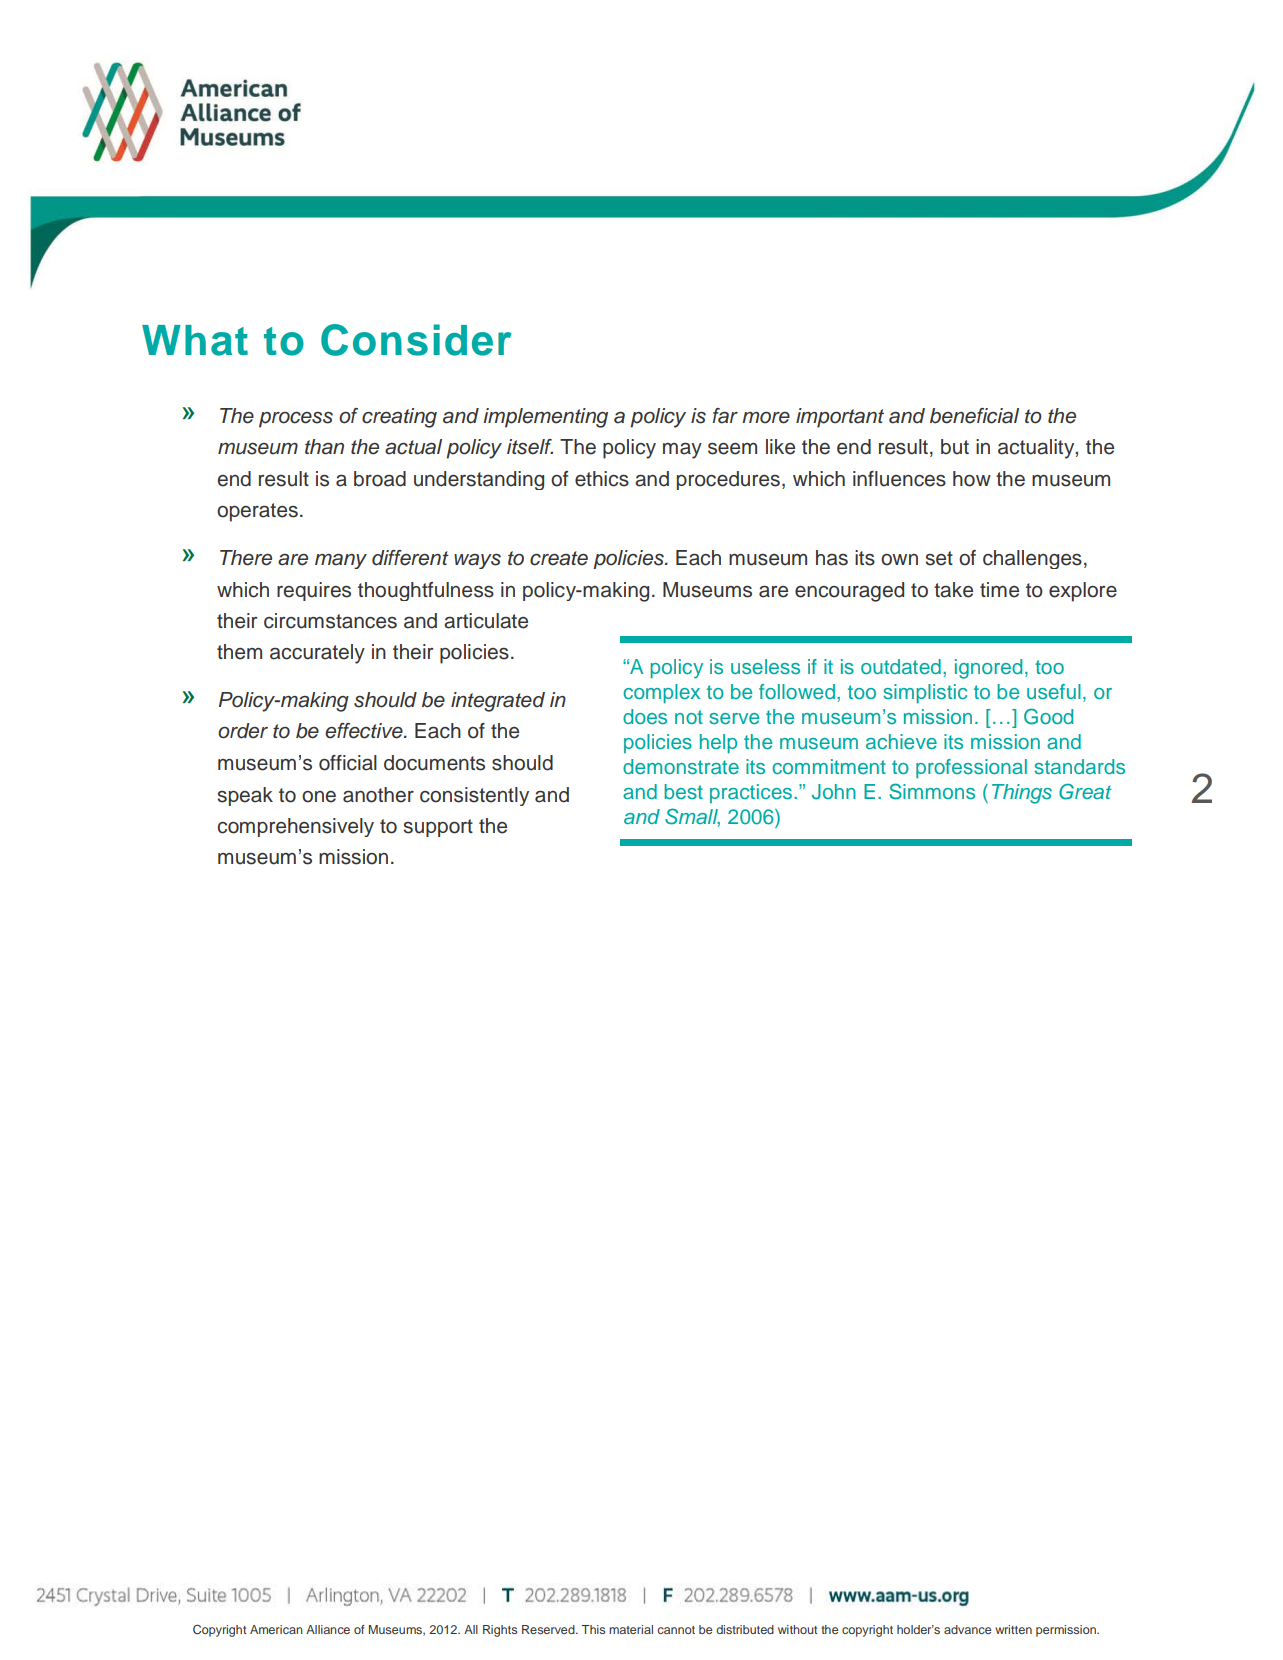 The image size is (1283, 1660). Describe the element at coordinates (296, 827) in the page. I see `comprehensively` at that location.
